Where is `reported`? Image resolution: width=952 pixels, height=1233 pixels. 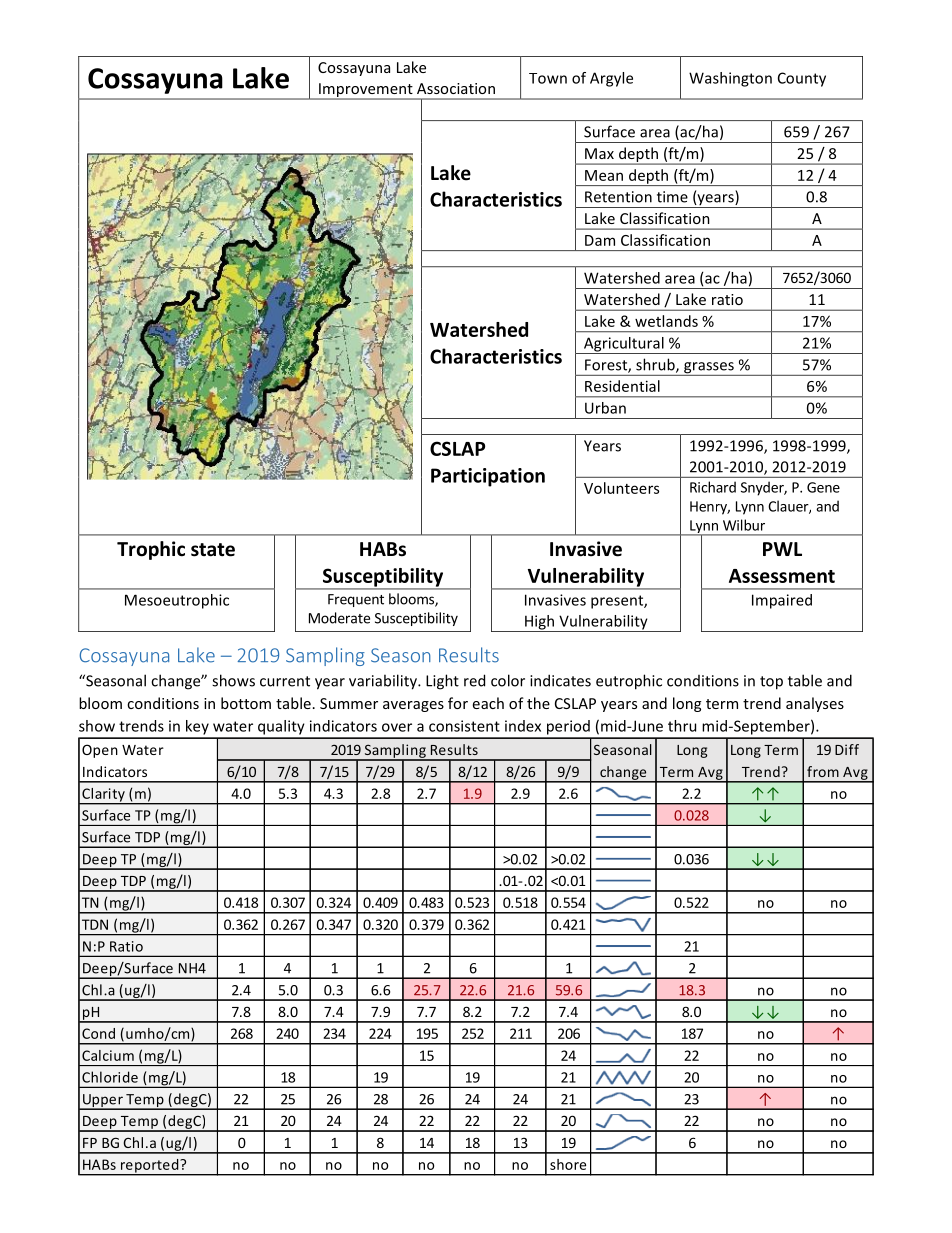
reported is located at coordinates (150, 1167).
